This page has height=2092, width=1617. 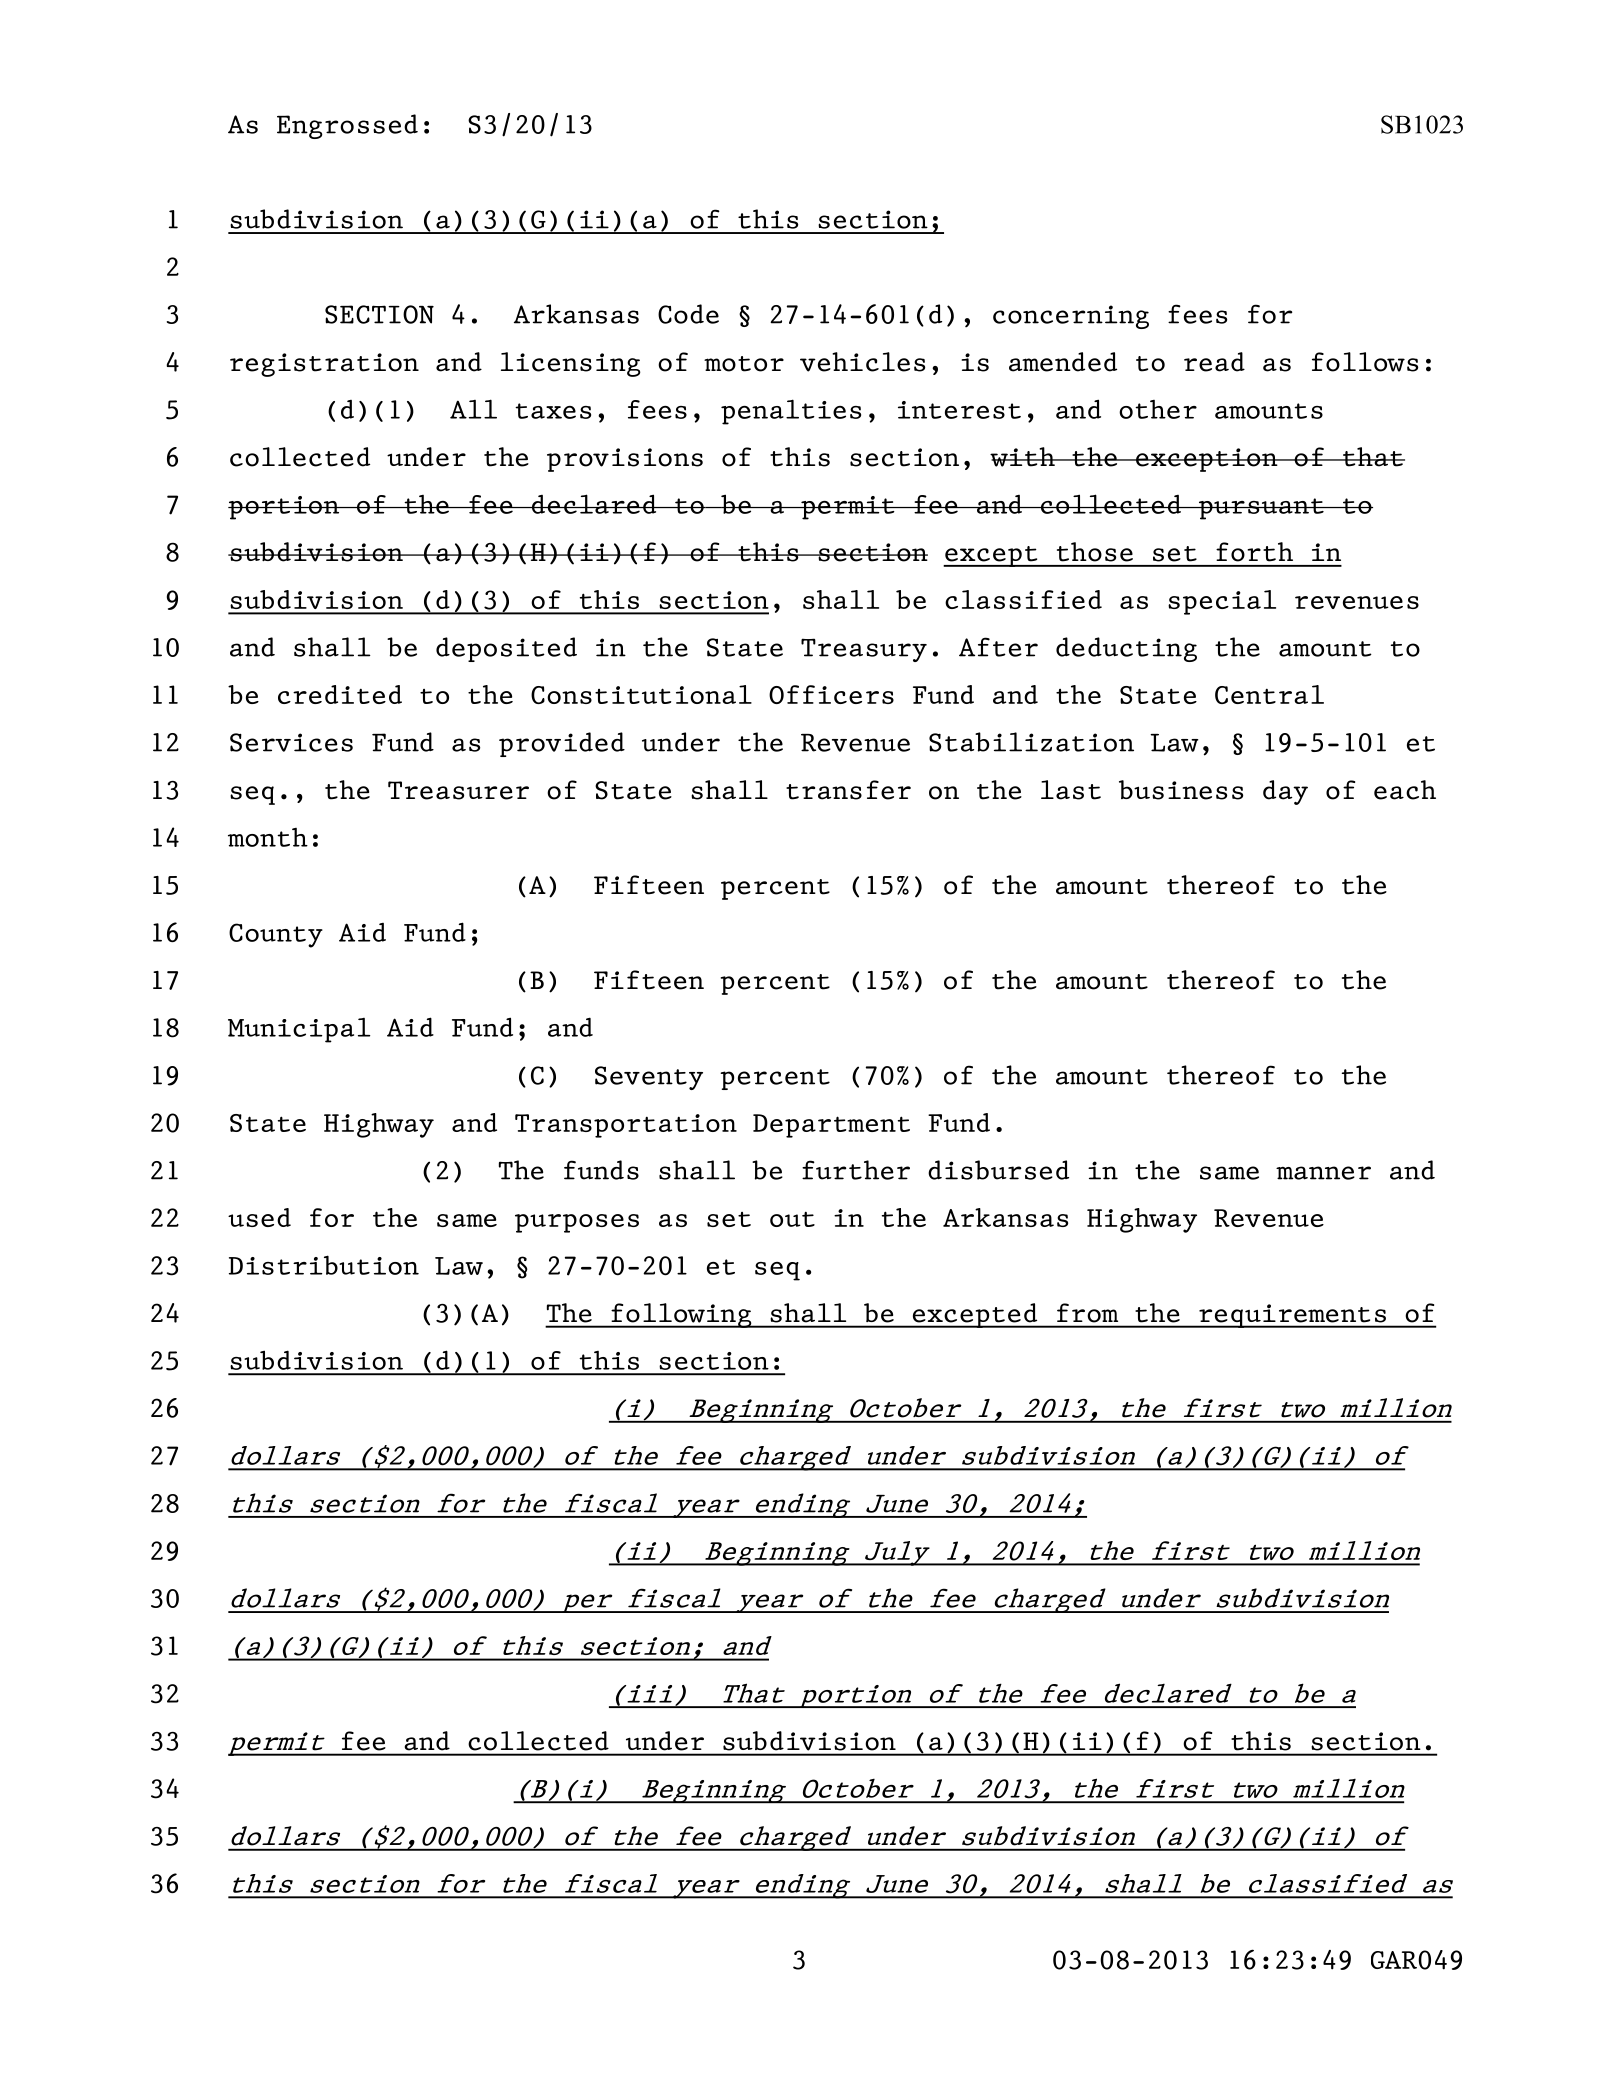 What do you see at coordinates (347, 126) in the page?
I see `Engrossed` at bounding box center [347, 126].
